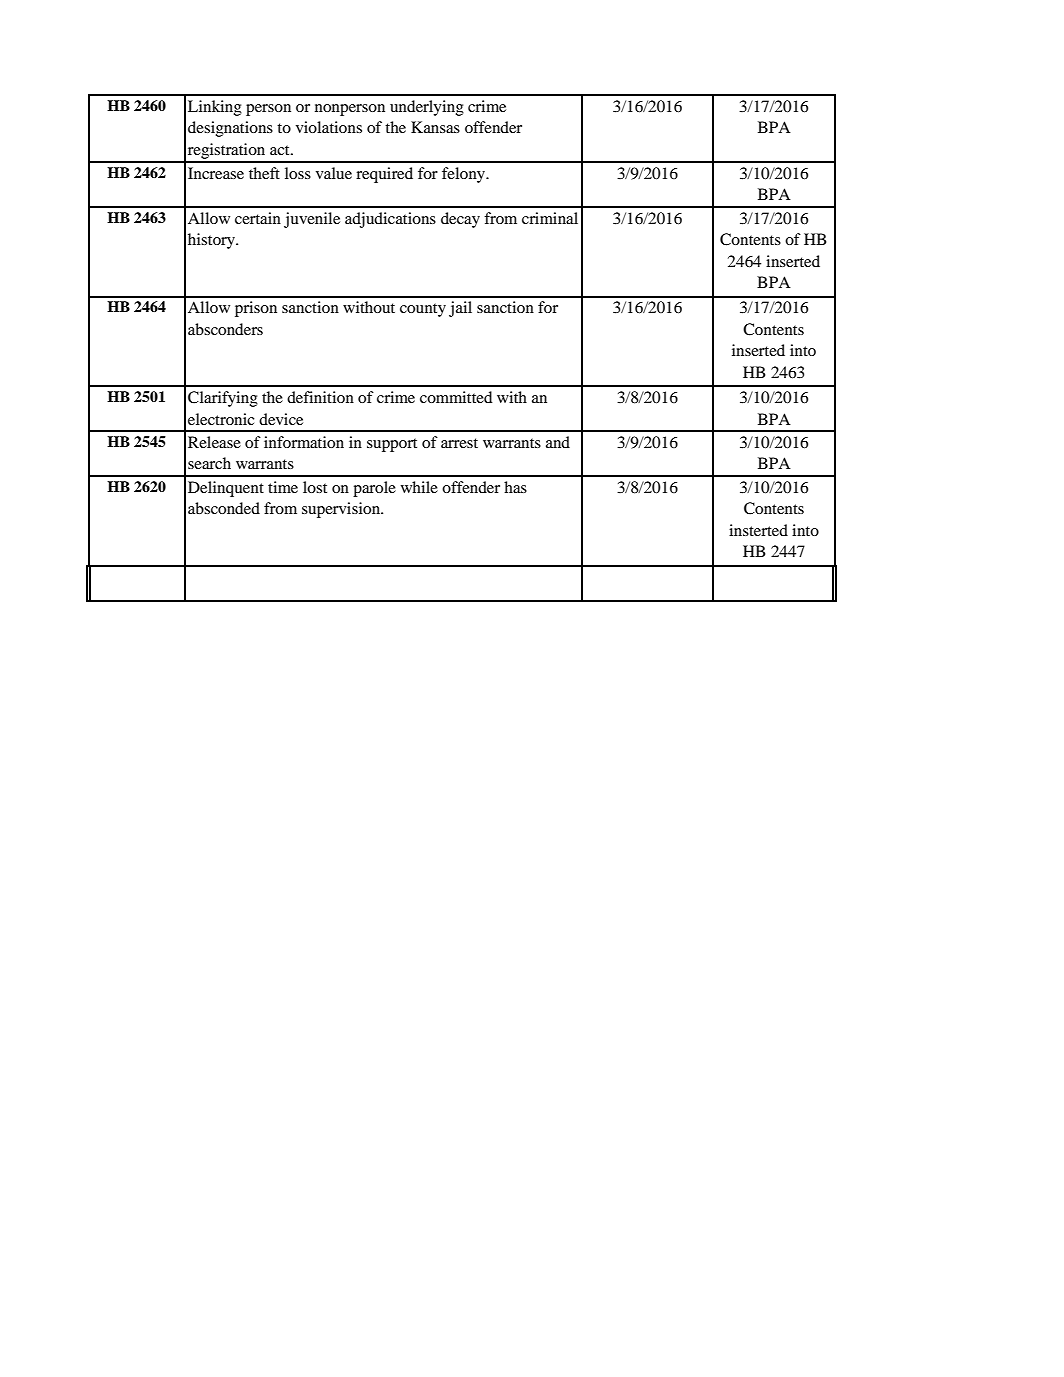 This image has height=1377, width=1064. What do you see at coordinates (435, 127) in the image?
I see `Kansas` at bounding box center [435, 127].
